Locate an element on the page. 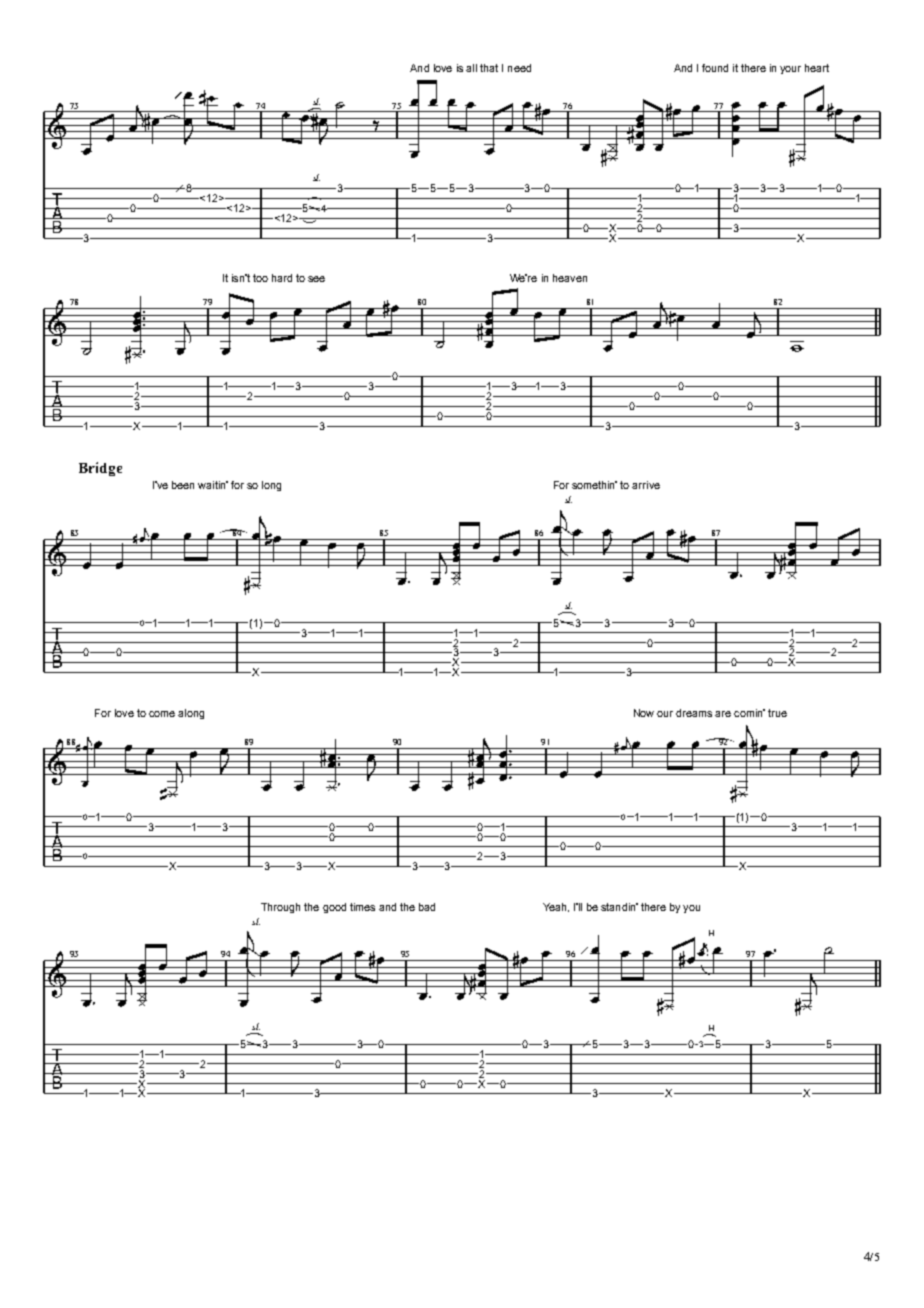  Now is located at coordinates (644, 713).
